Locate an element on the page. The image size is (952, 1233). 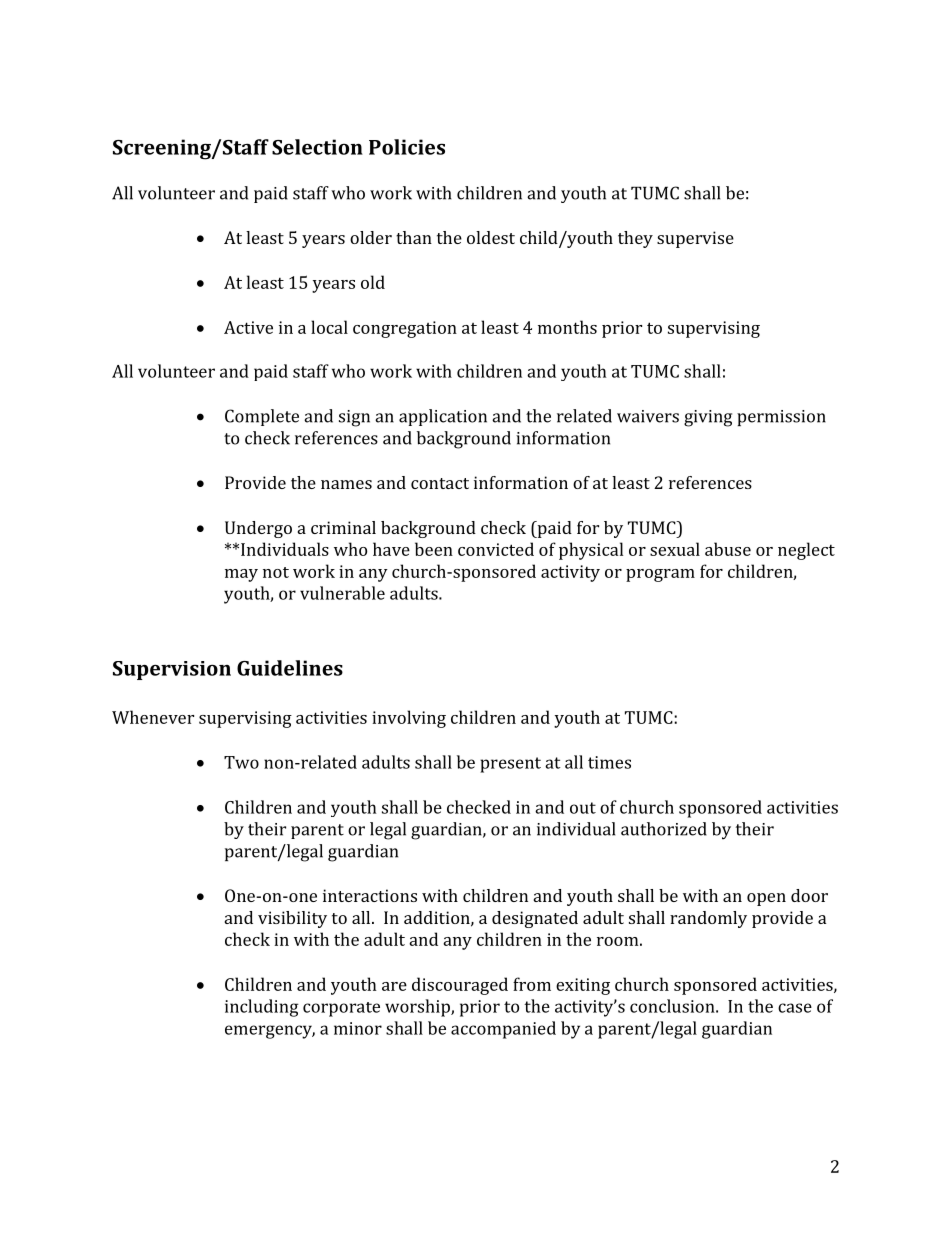
Selection is located at coordinates (317, 147).
